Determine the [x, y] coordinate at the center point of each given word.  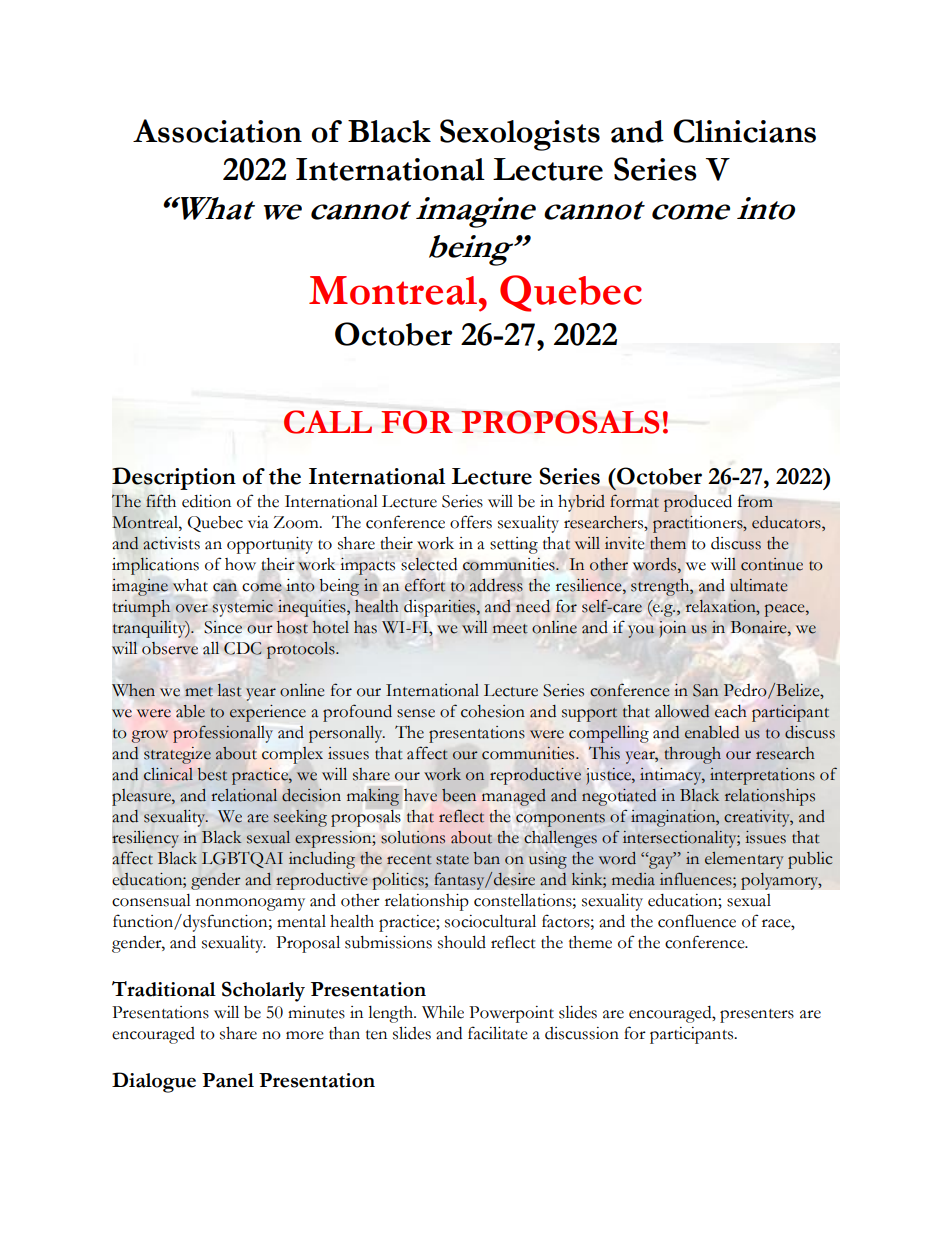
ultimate [758, 585]
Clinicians [744, 131]
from [755, 501]
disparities [441, 608]
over [192, 608]
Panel [228, 1080]
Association [217, 131]
